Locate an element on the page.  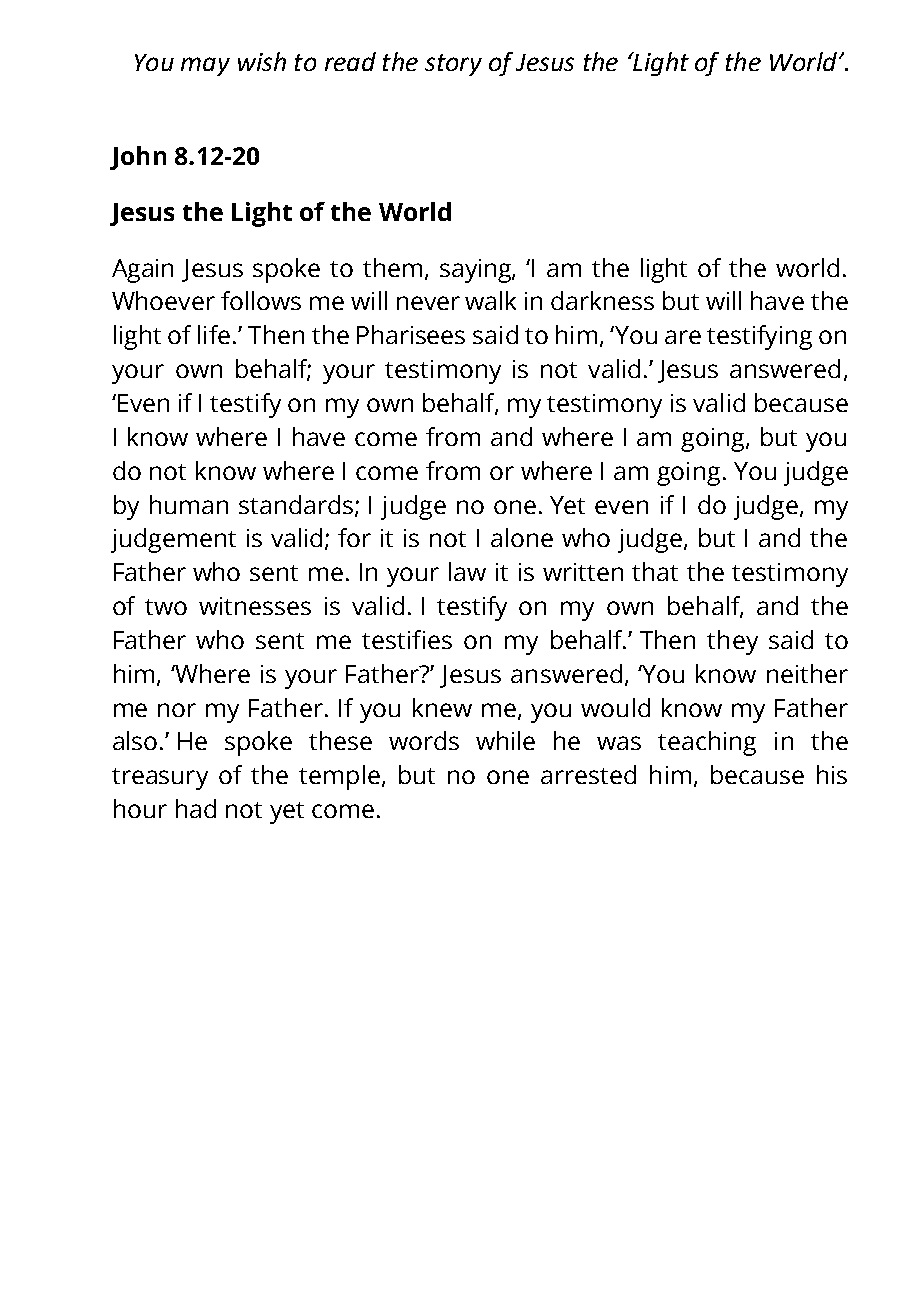
had is located at coordinates (196, 808).
